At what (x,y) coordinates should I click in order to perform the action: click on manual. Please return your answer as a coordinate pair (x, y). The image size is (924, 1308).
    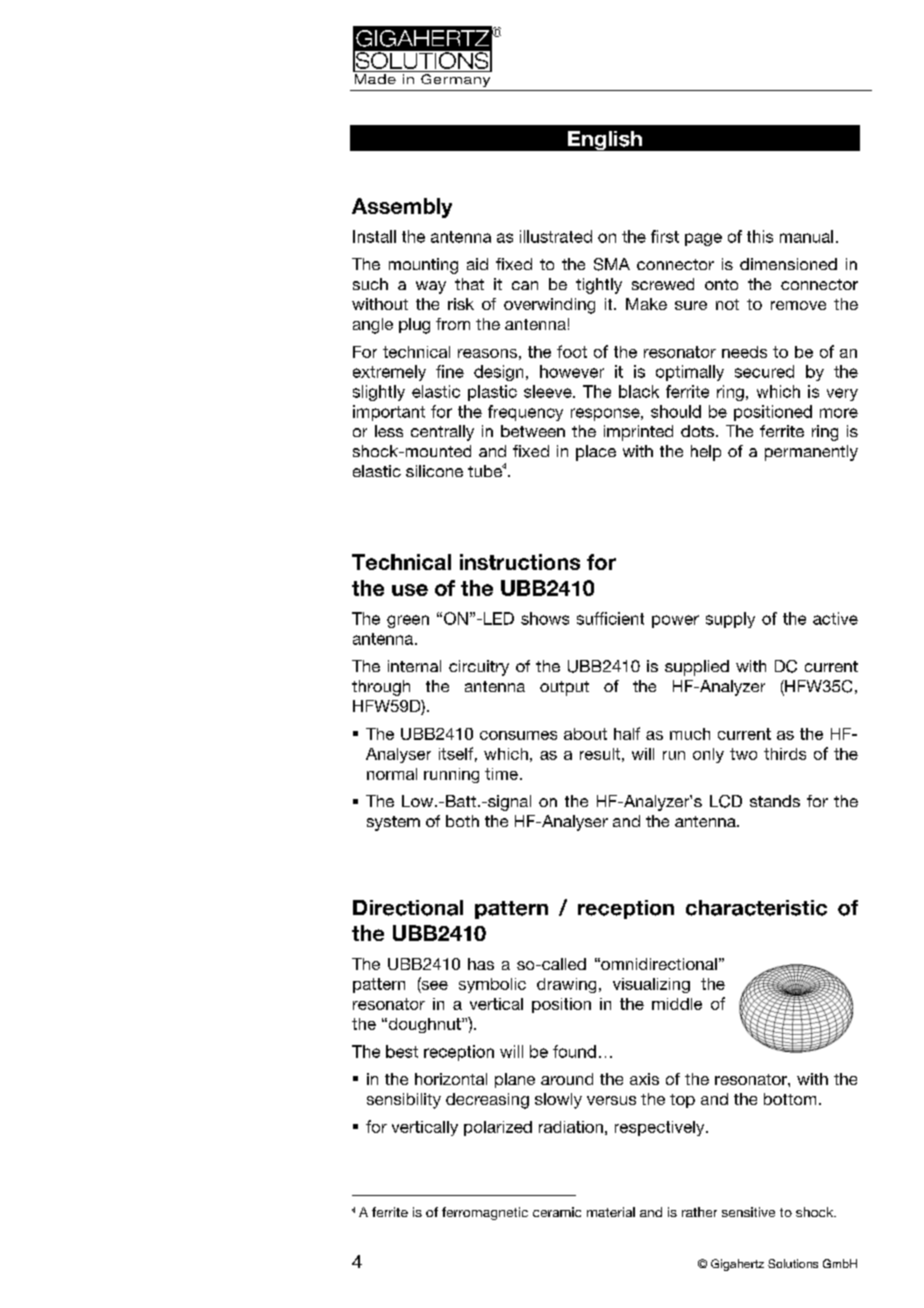
    Looking at the image, I should click on (806, 236).
